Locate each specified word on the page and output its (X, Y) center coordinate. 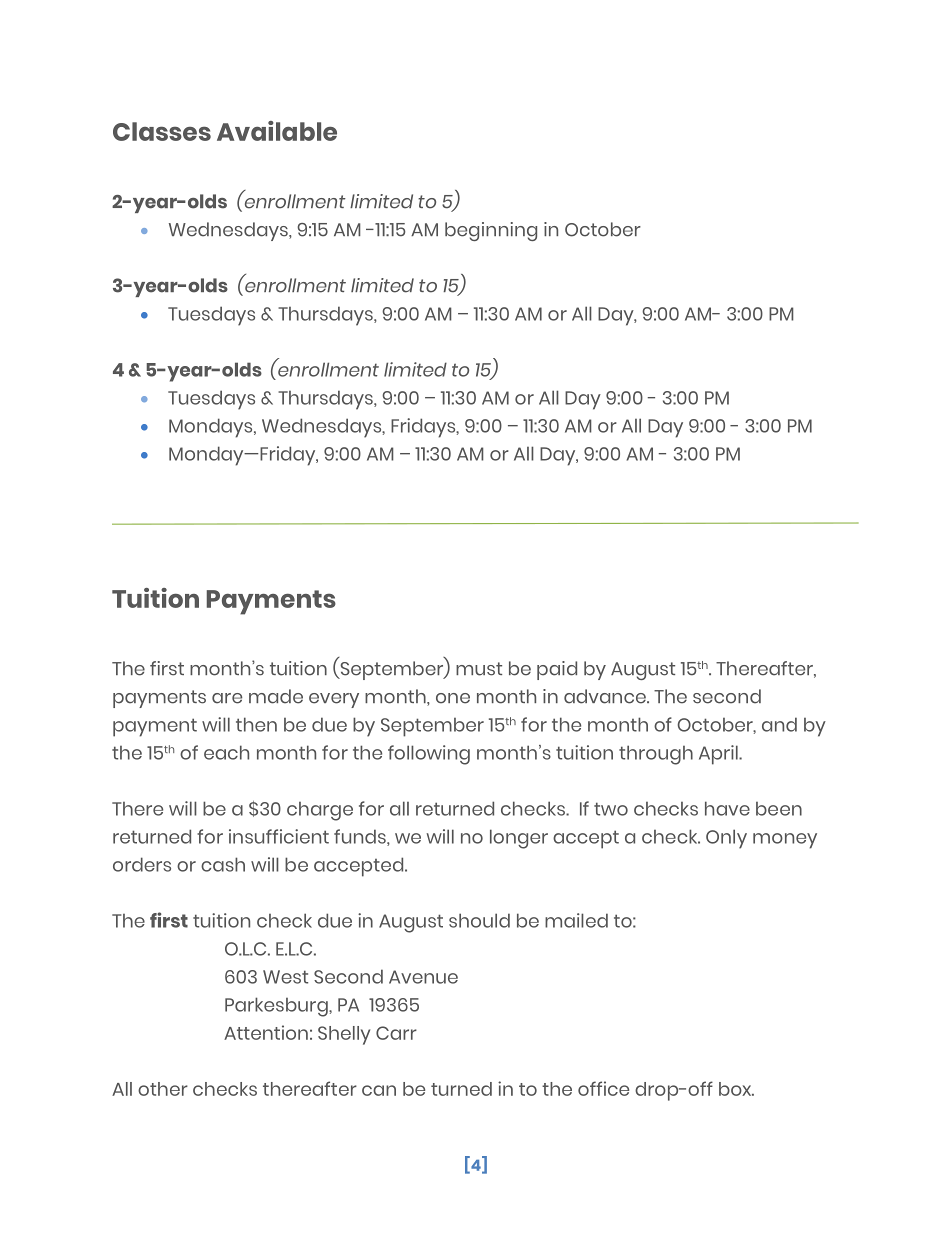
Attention (266, 1032)
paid (557, 670)
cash (223, 864)
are (227, 698)
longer (519, 839)
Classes (162, 131)
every (334, 700)
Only (726, 839)
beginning (491, 231)
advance (606, 696)
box (736, 1089)
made (276, 696)
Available (277, 131)
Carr (396, 1033)
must (479, 669)
